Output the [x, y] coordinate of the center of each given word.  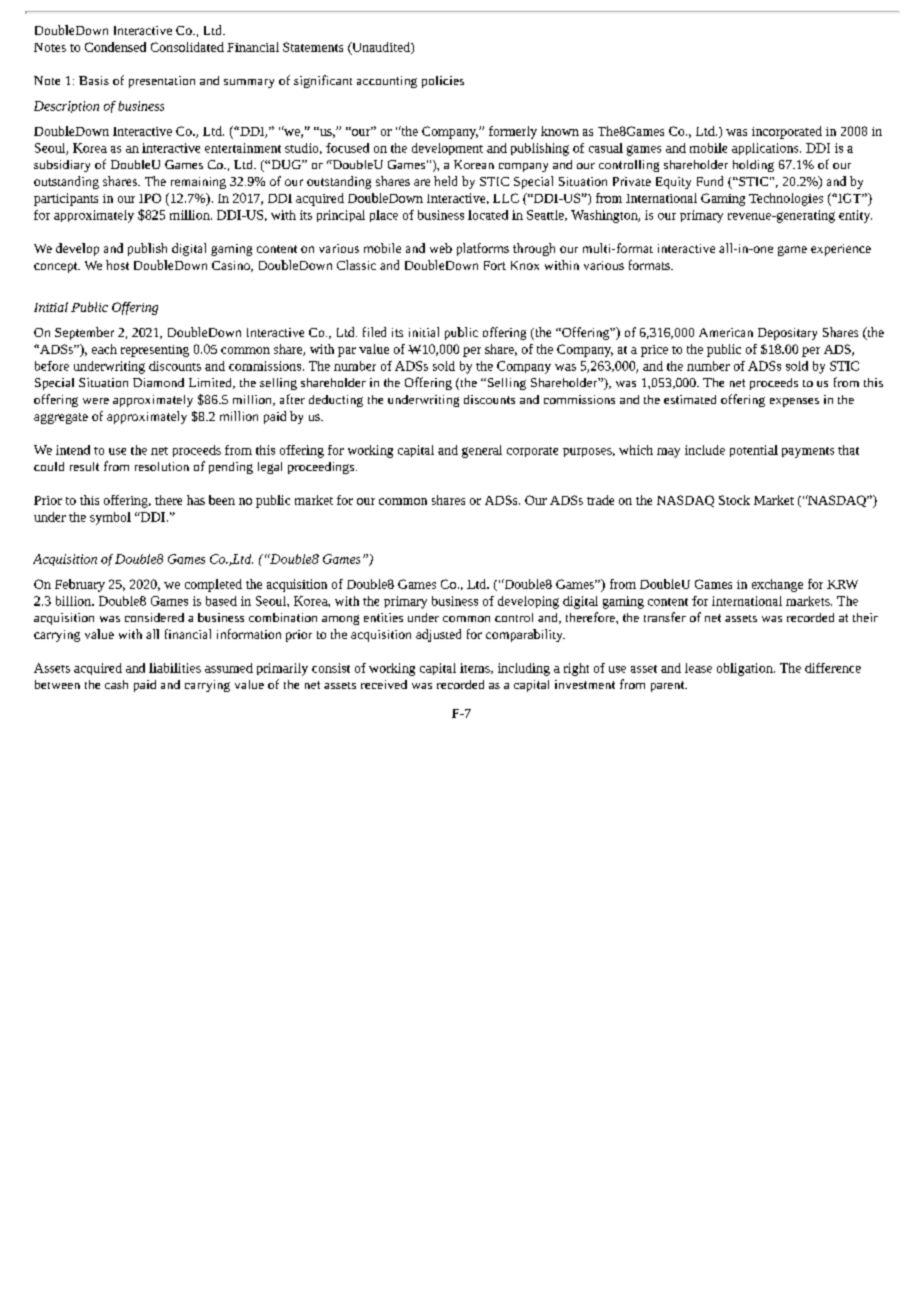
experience [841, 250]
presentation [162, 82]
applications [766, 149]
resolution [162, 466]
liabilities [175, 668]
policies [443, 82]
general [482, 451]
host [117, 265]
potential [754, 451]
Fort [495, 265]
